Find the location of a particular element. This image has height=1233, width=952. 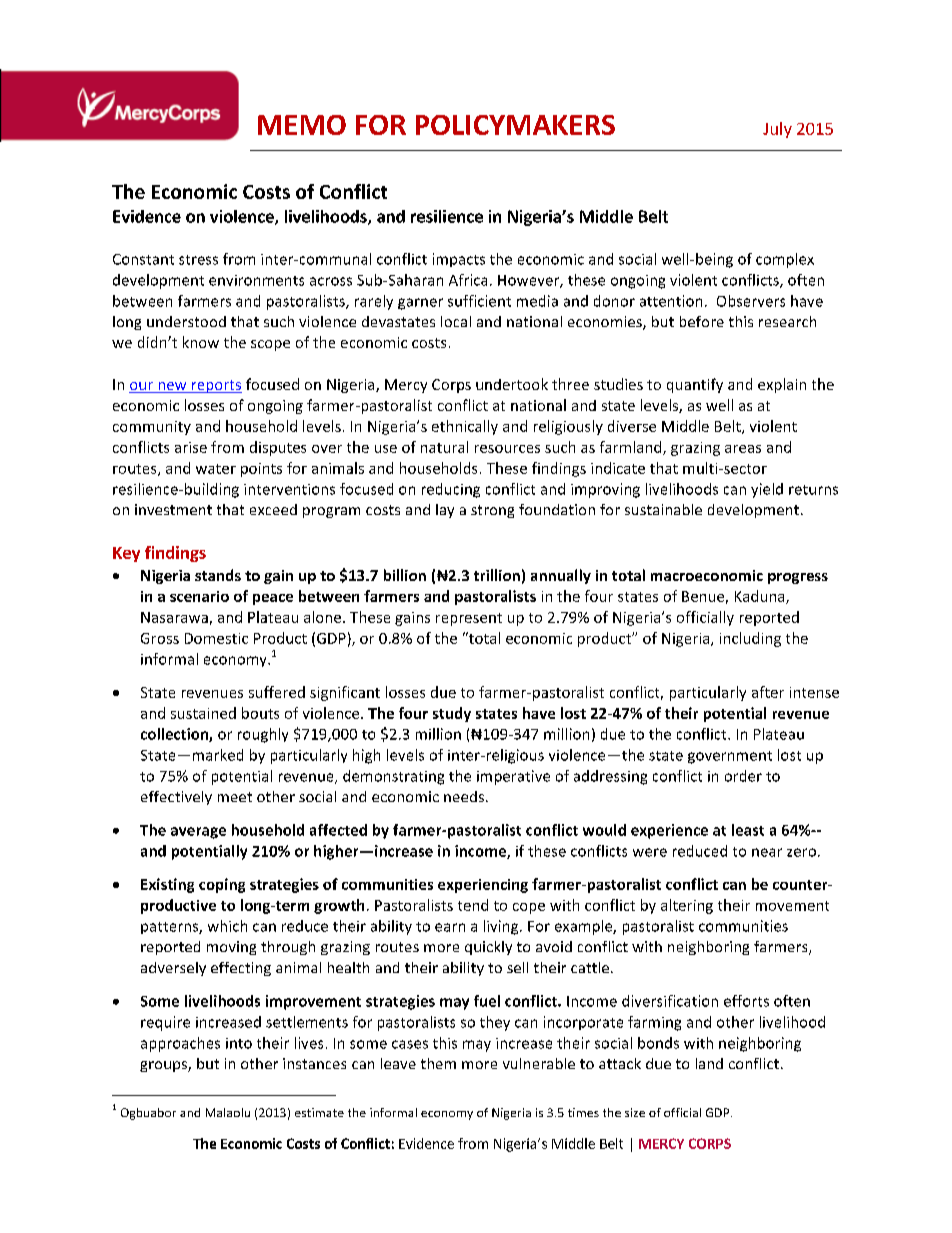

MEMO is located at coordinates (302, 125).
